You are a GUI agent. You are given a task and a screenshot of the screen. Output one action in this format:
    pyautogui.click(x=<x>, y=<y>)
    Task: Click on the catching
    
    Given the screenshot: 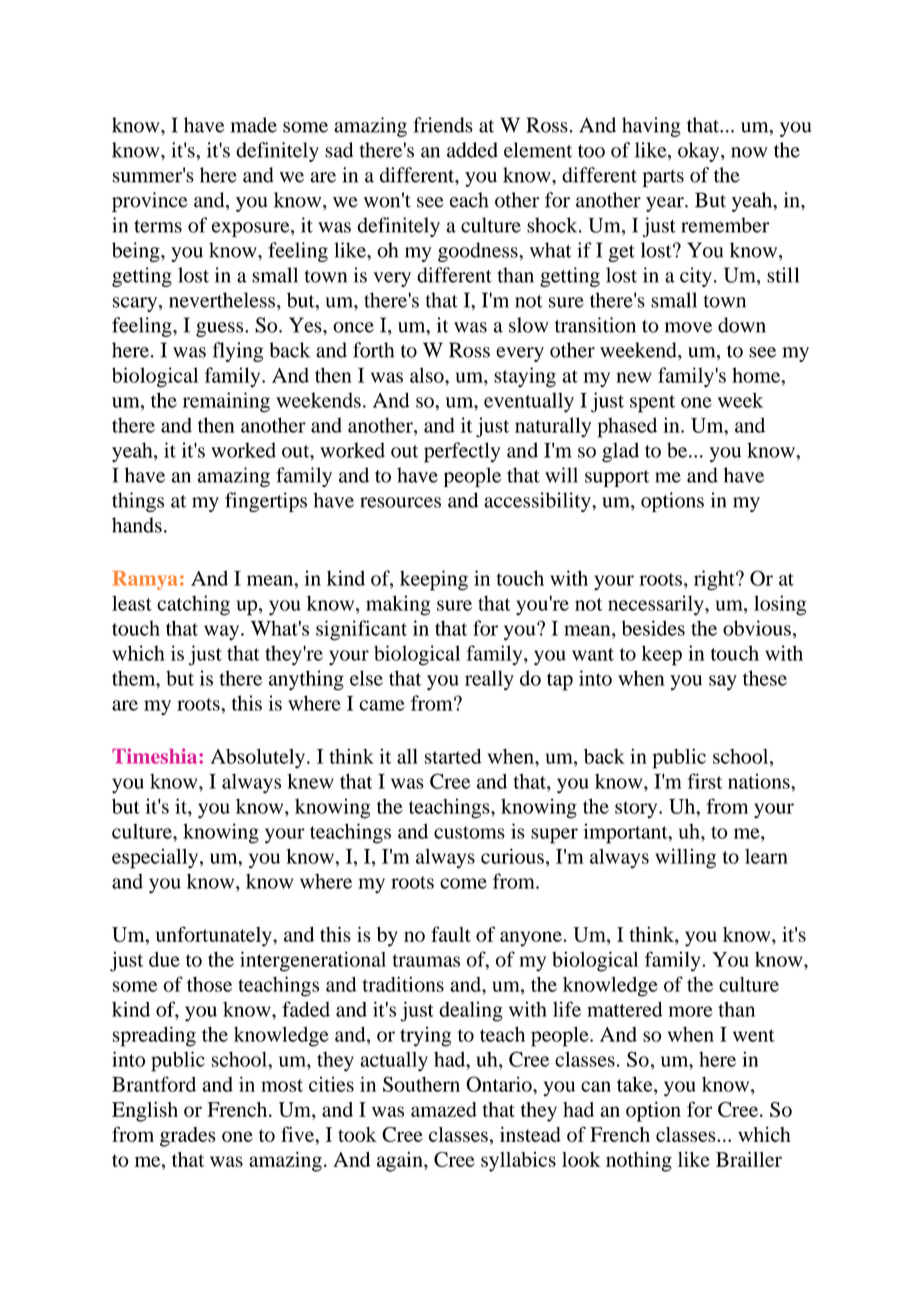 What is the action you would take?
    pyautogui.click(x=193, y=605)
